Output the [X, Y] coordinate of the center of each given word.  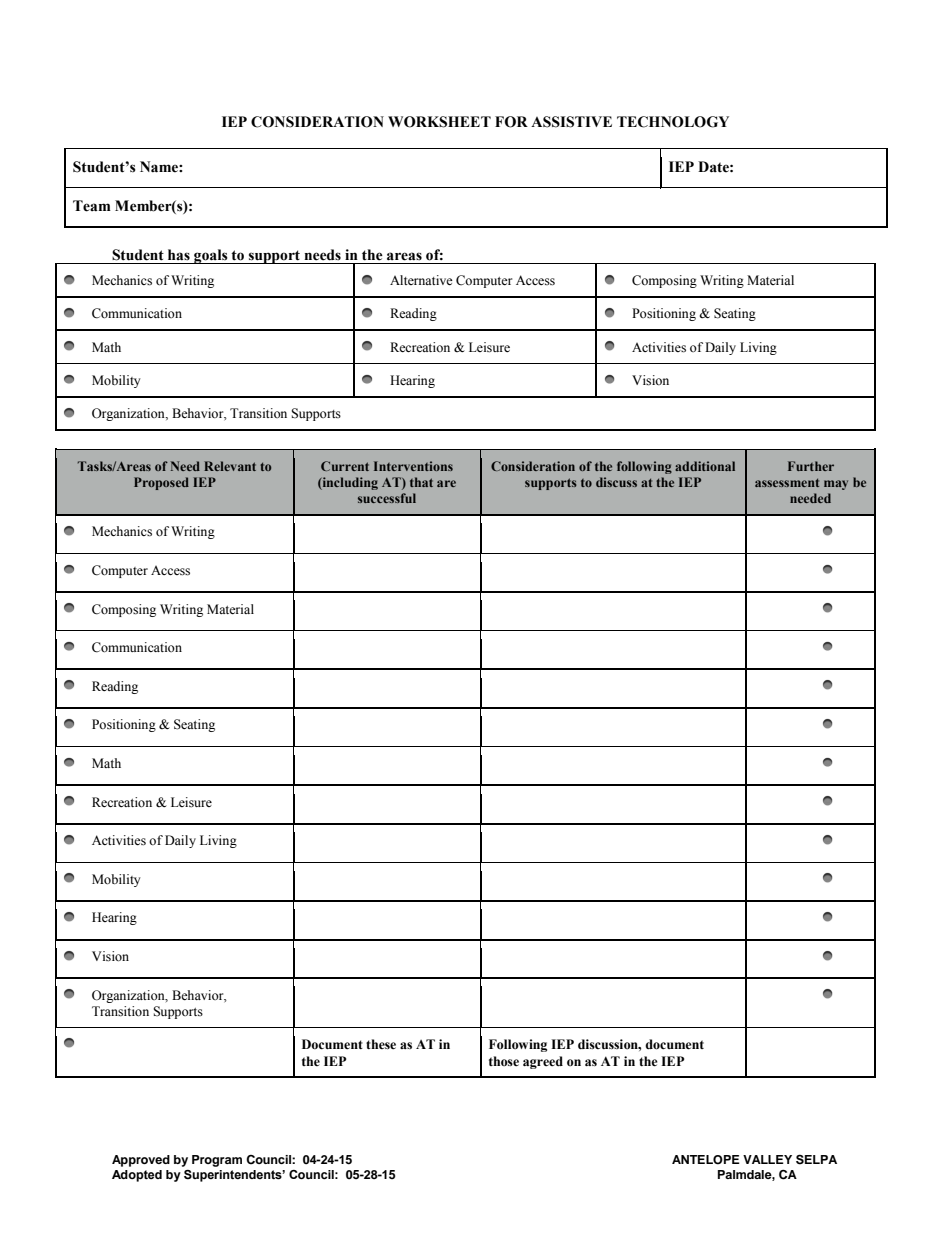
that [421, 482]
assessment [787, 482]
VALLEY [767, 1159]
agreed [543, 1062]
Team [92, 206]
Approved [141, 1161]
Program [217, 1161]
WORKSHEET [439, 122]
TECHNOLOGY [673, 122]
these [381, 1044]
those [504, 1061]
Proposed [161, 483]
